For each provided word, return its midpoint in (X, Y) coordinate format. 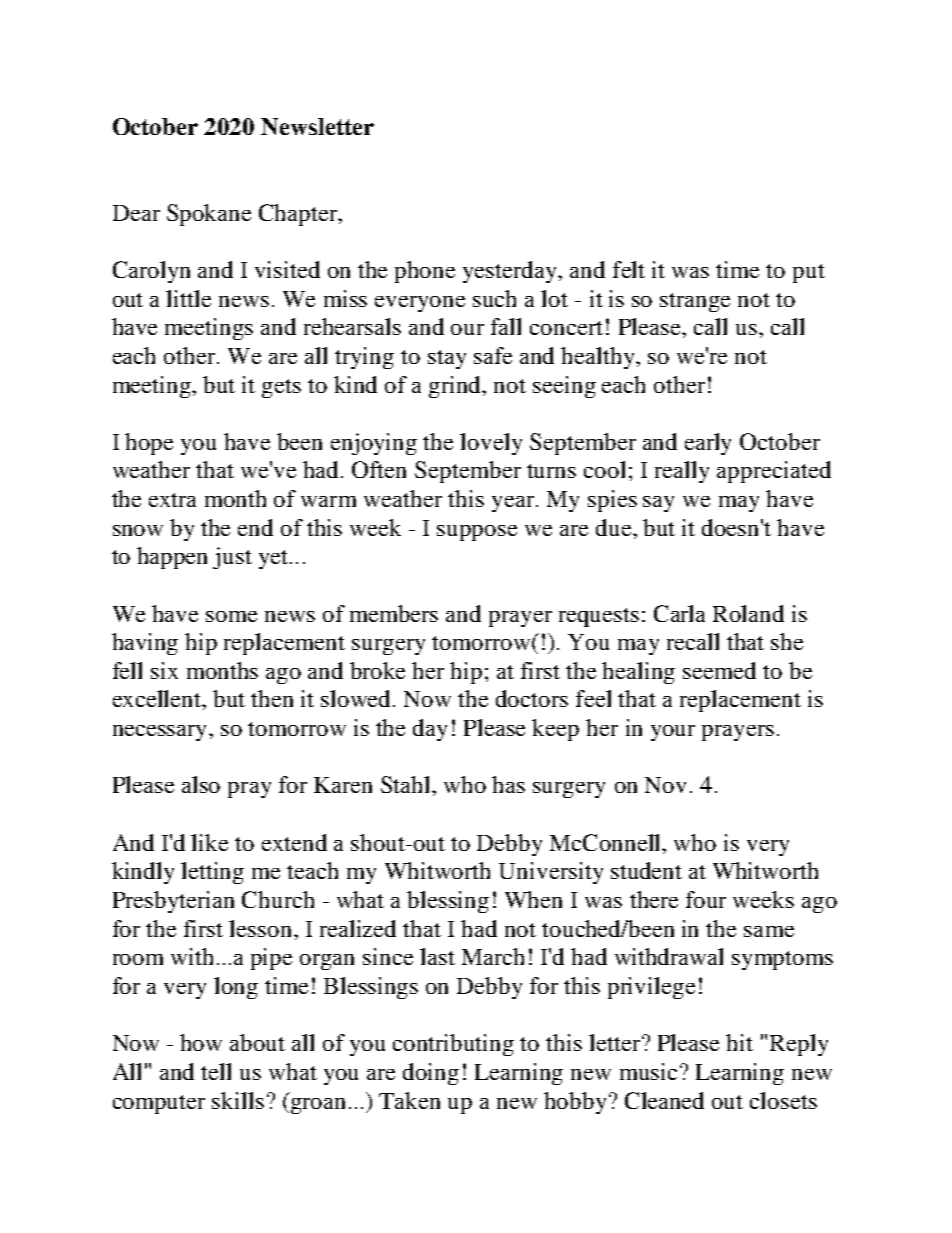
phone (425, 272)
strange (695, 302)
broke (377, 670)
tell (216, 1071)
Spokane (209, 215)
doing (431, 1074)
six (164, 670)
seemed (719, 670)
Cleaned (664, 1100)
